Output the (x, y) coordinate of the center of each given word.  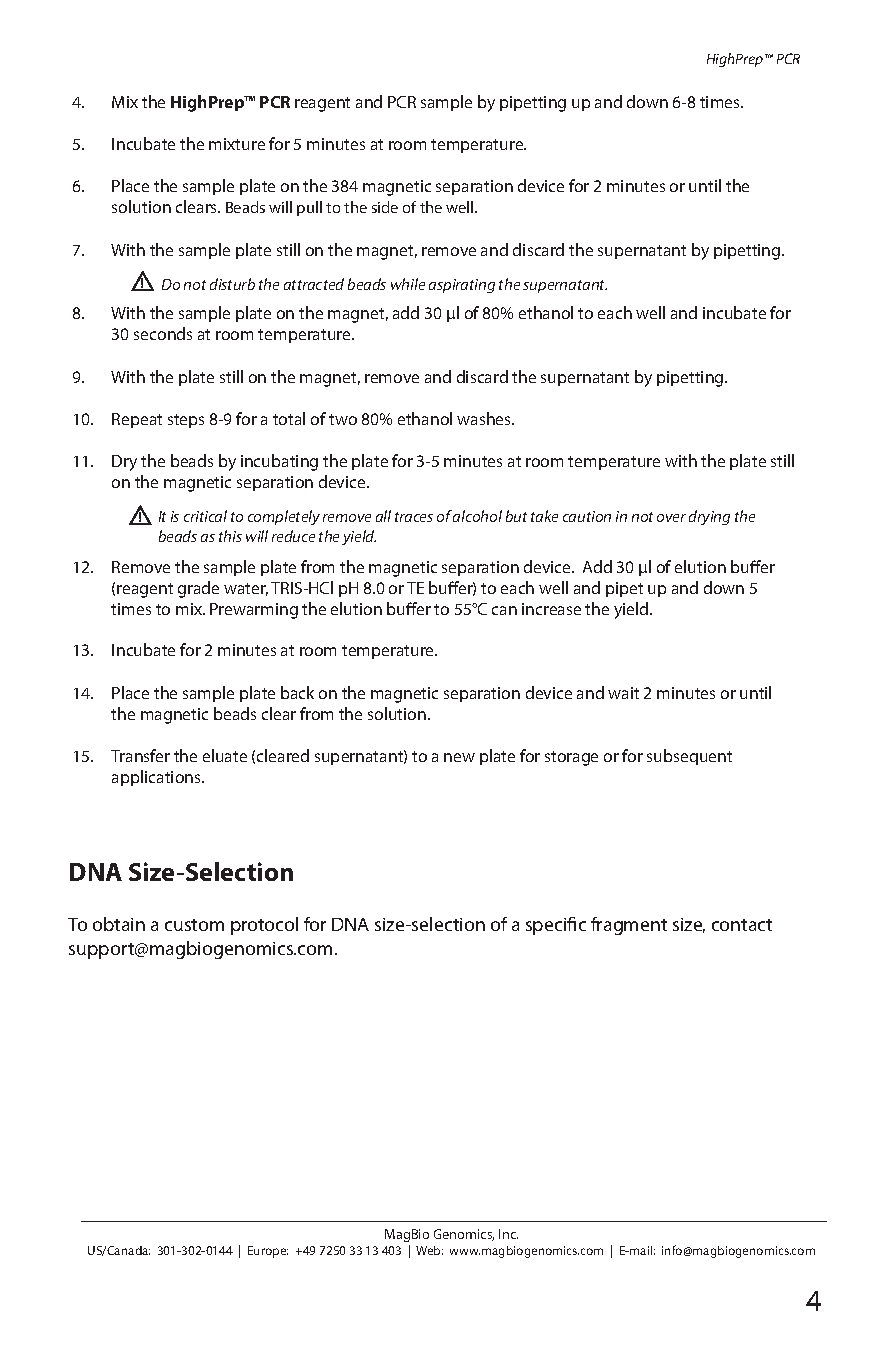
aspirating (462, 286)
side (385, 207)
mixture (237, 144)
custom (194, 925)
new (459, 757)
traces (414, 517)
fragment (629, 926)
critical (205, 516)
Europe (268, 1252)
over (671, 518)
